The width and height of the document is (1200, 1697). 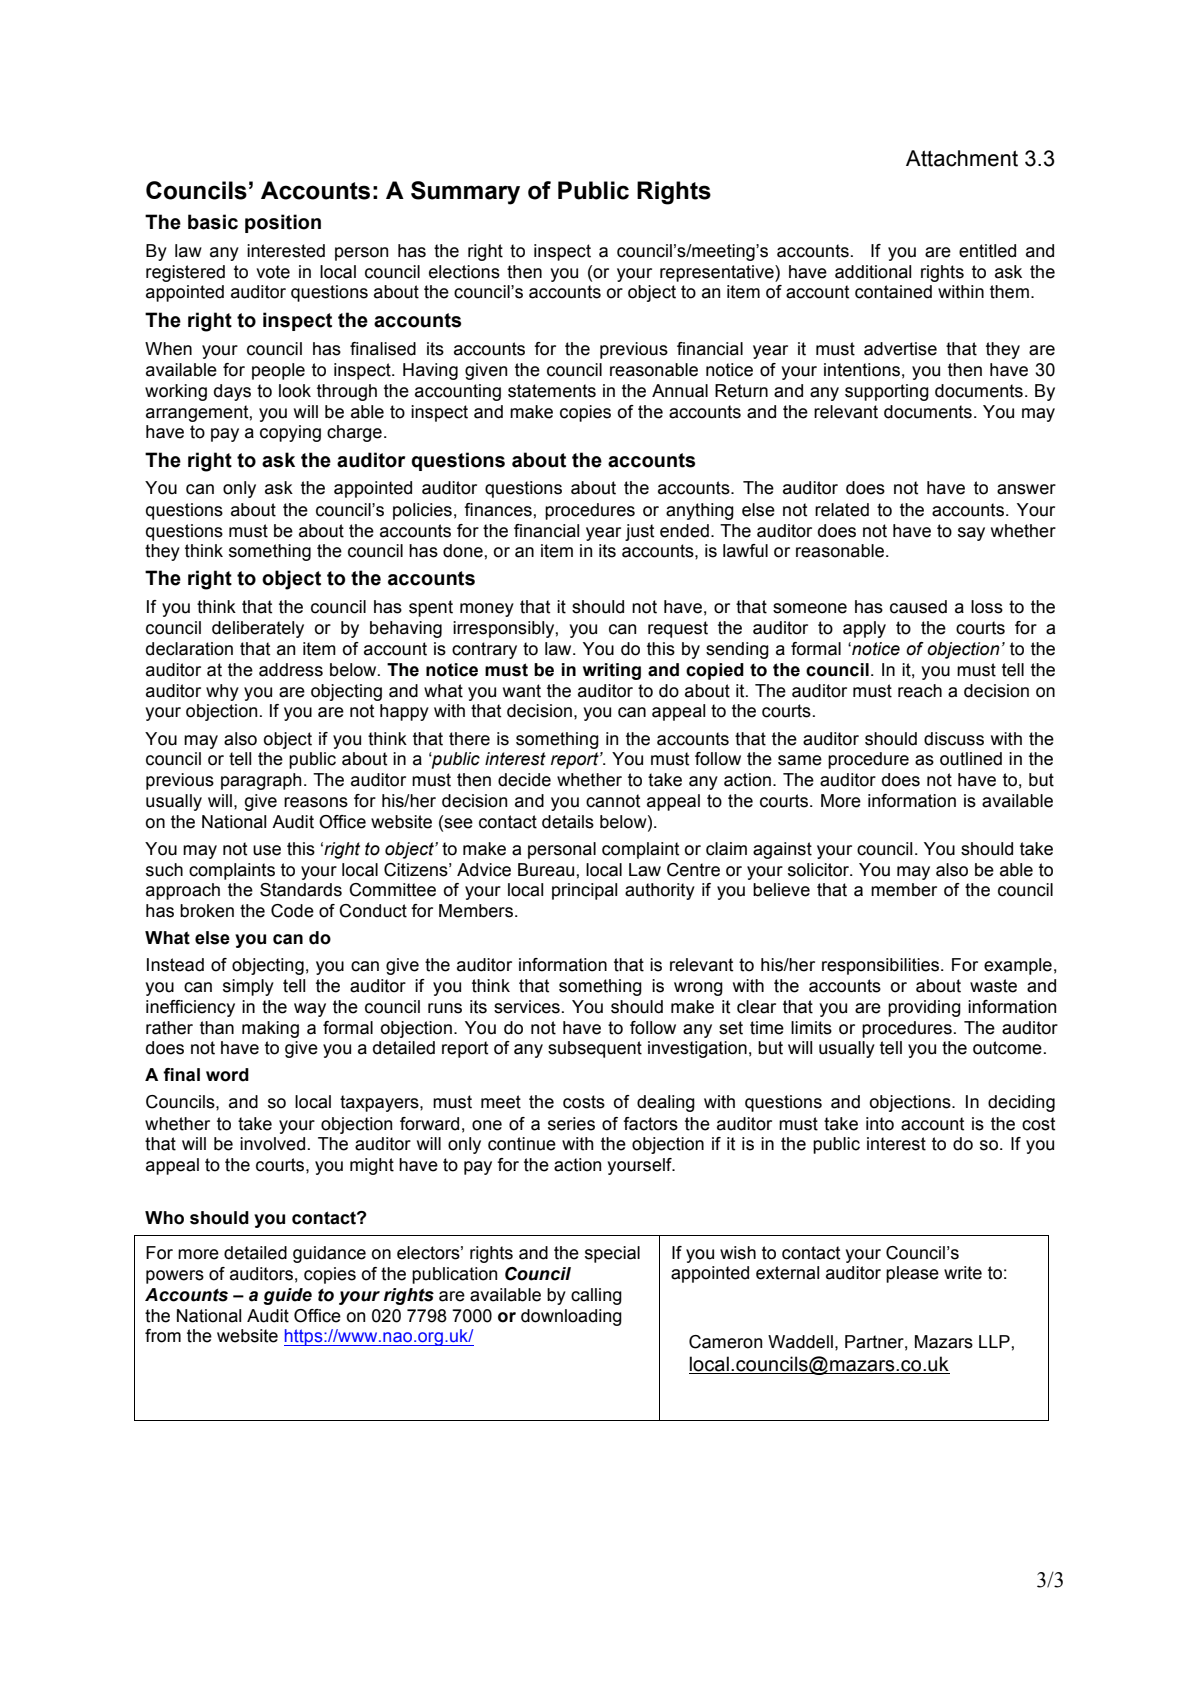 I want to click on related, so click(x=842, y=510).
